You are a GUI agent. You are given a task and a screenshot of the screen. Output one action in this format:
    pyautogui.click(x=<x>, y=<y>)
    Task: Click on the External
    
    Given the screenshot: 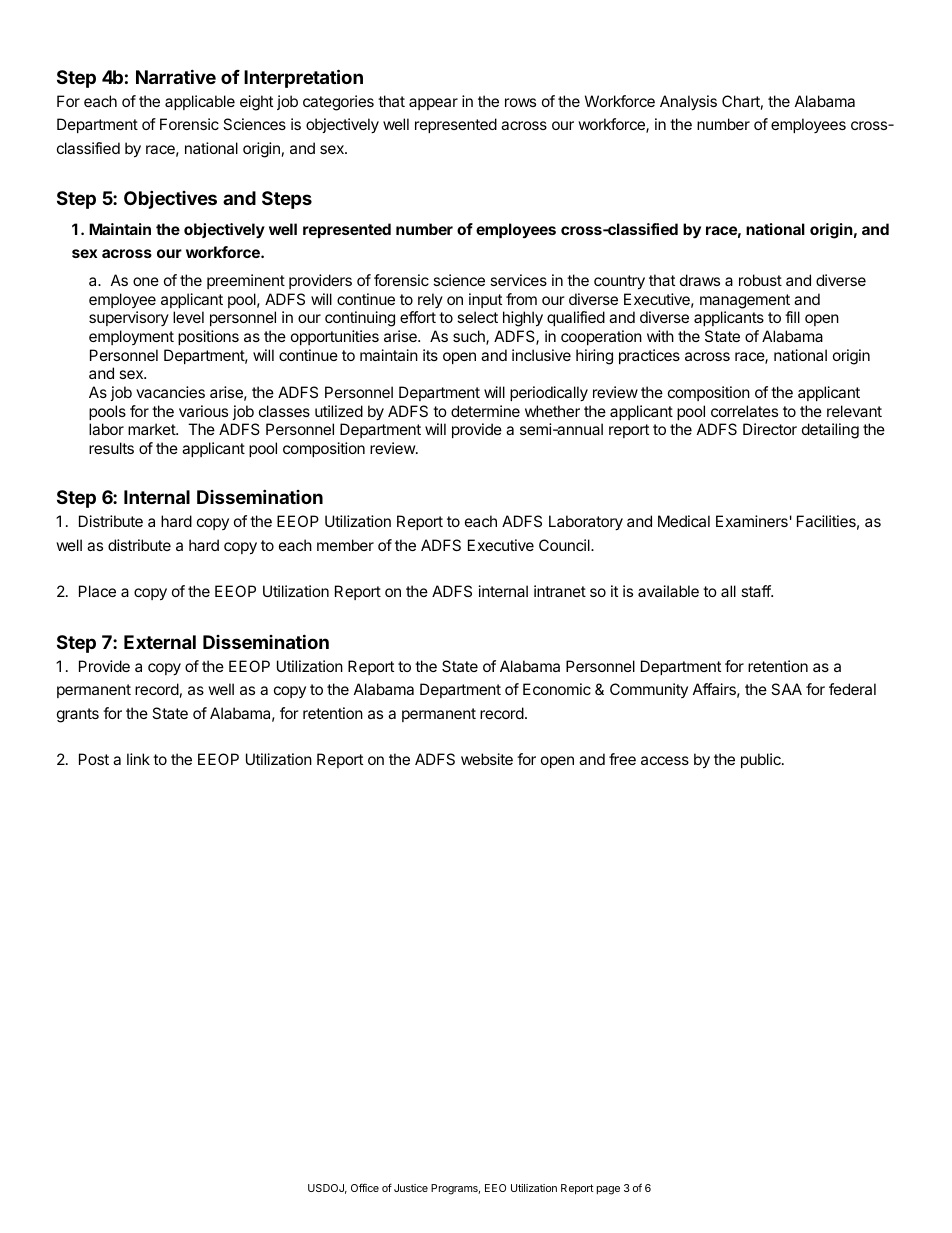 What is the action you would take?
    pyautogui.click(x=160, y=642)
